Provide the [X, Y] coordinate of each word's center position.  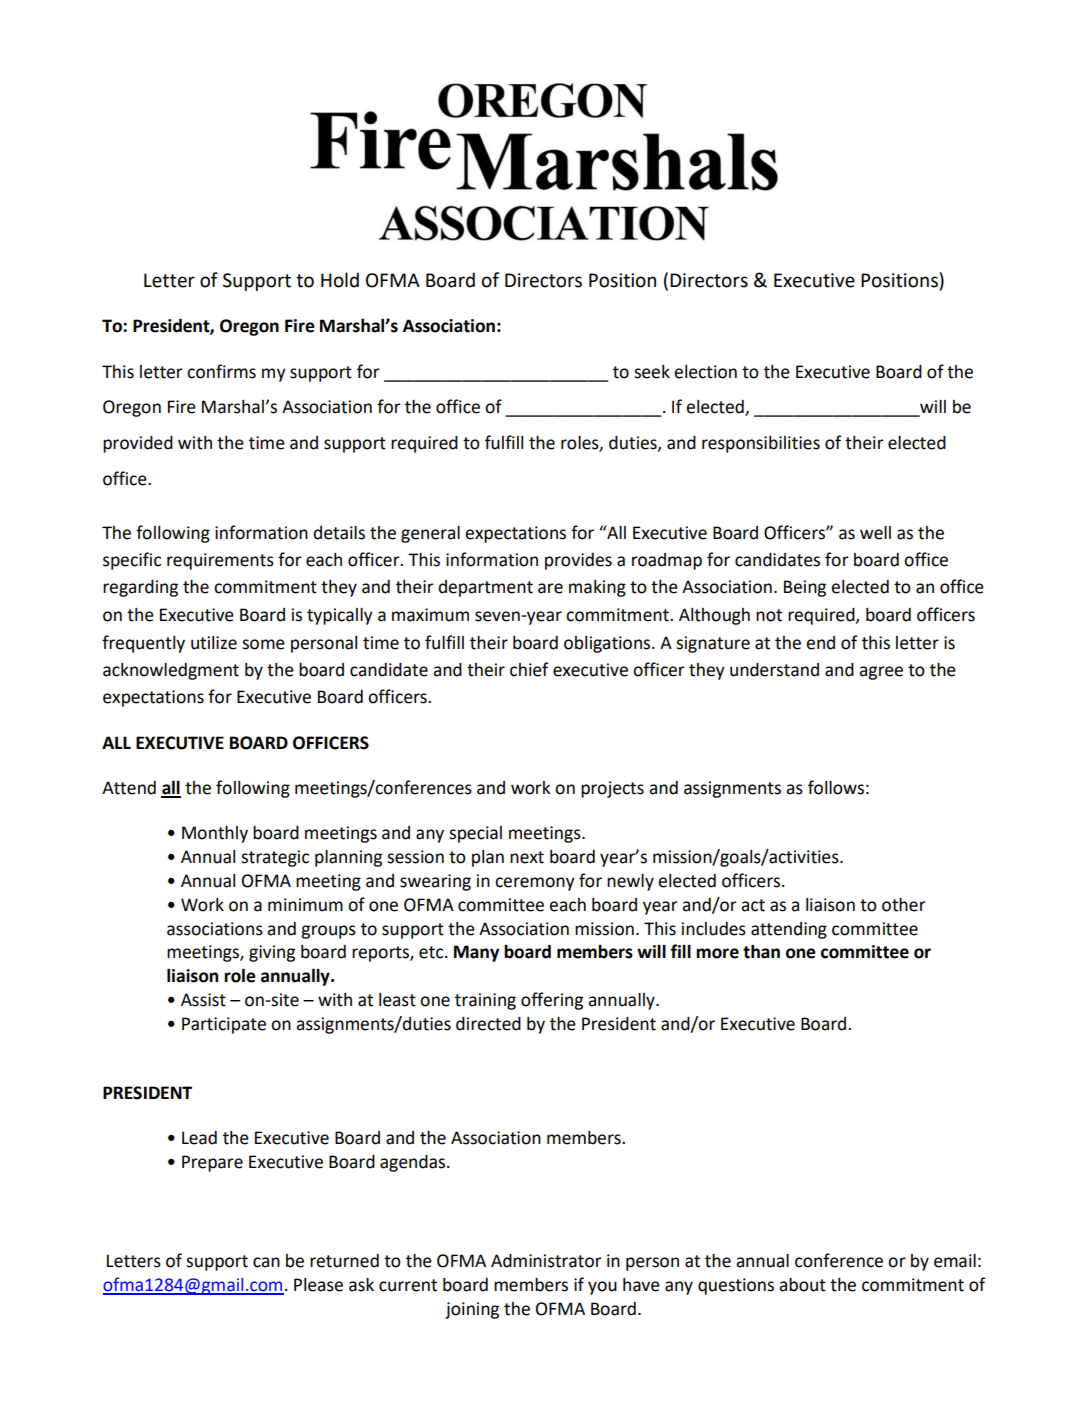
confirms [221, 371]
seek [652, 372]
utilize [214, 643]
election [705, 372]
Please [318, 1285]
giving [272, 953]
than [761, 952]
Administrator [546, 1261]
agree [881, 673]
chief [529, 669]
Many [476, 953]
